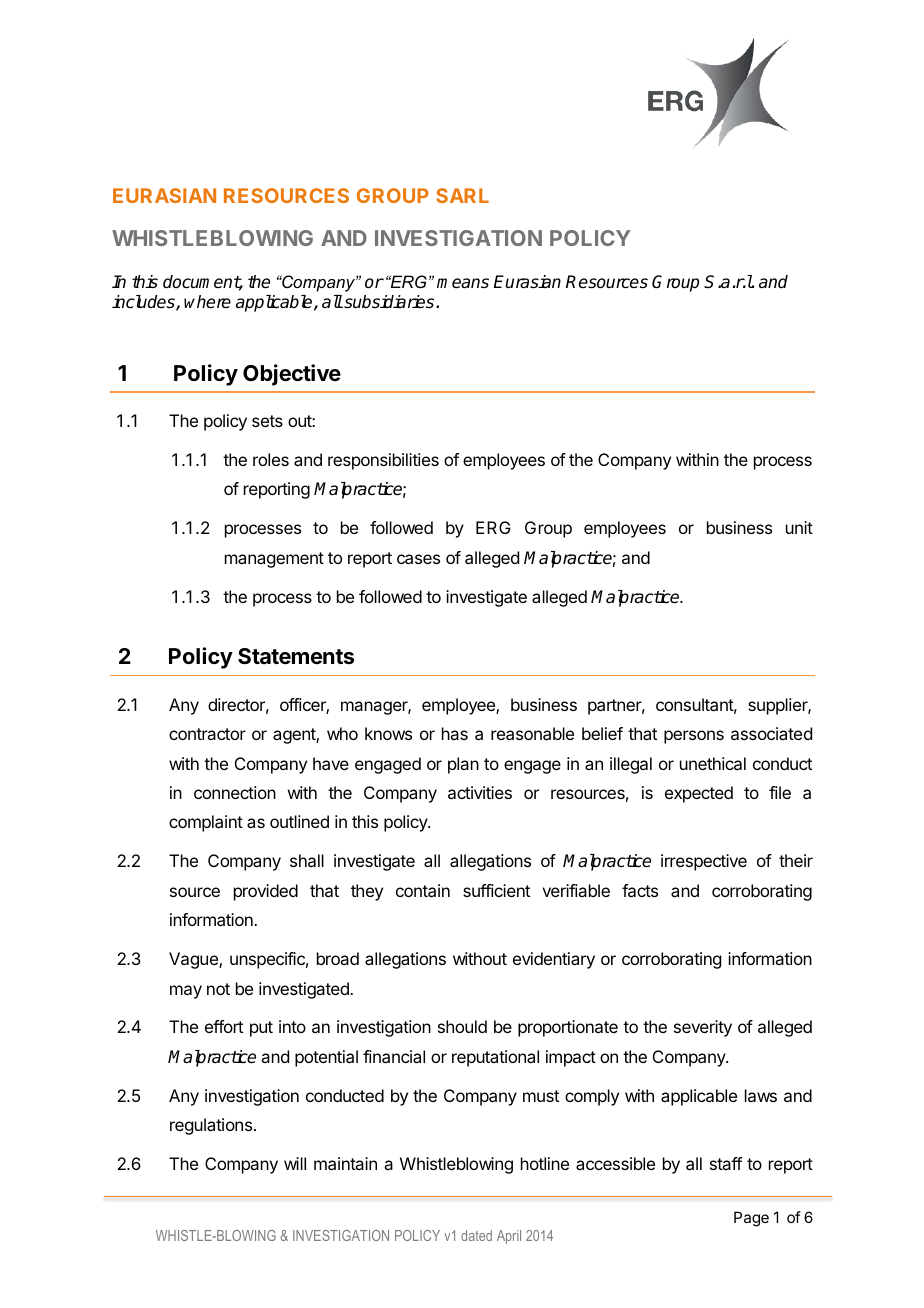 This image has width=924, height=1308. What do you see at coordinates (274, 560) in the image?
I see `management` at bounding box center [274, 560].
